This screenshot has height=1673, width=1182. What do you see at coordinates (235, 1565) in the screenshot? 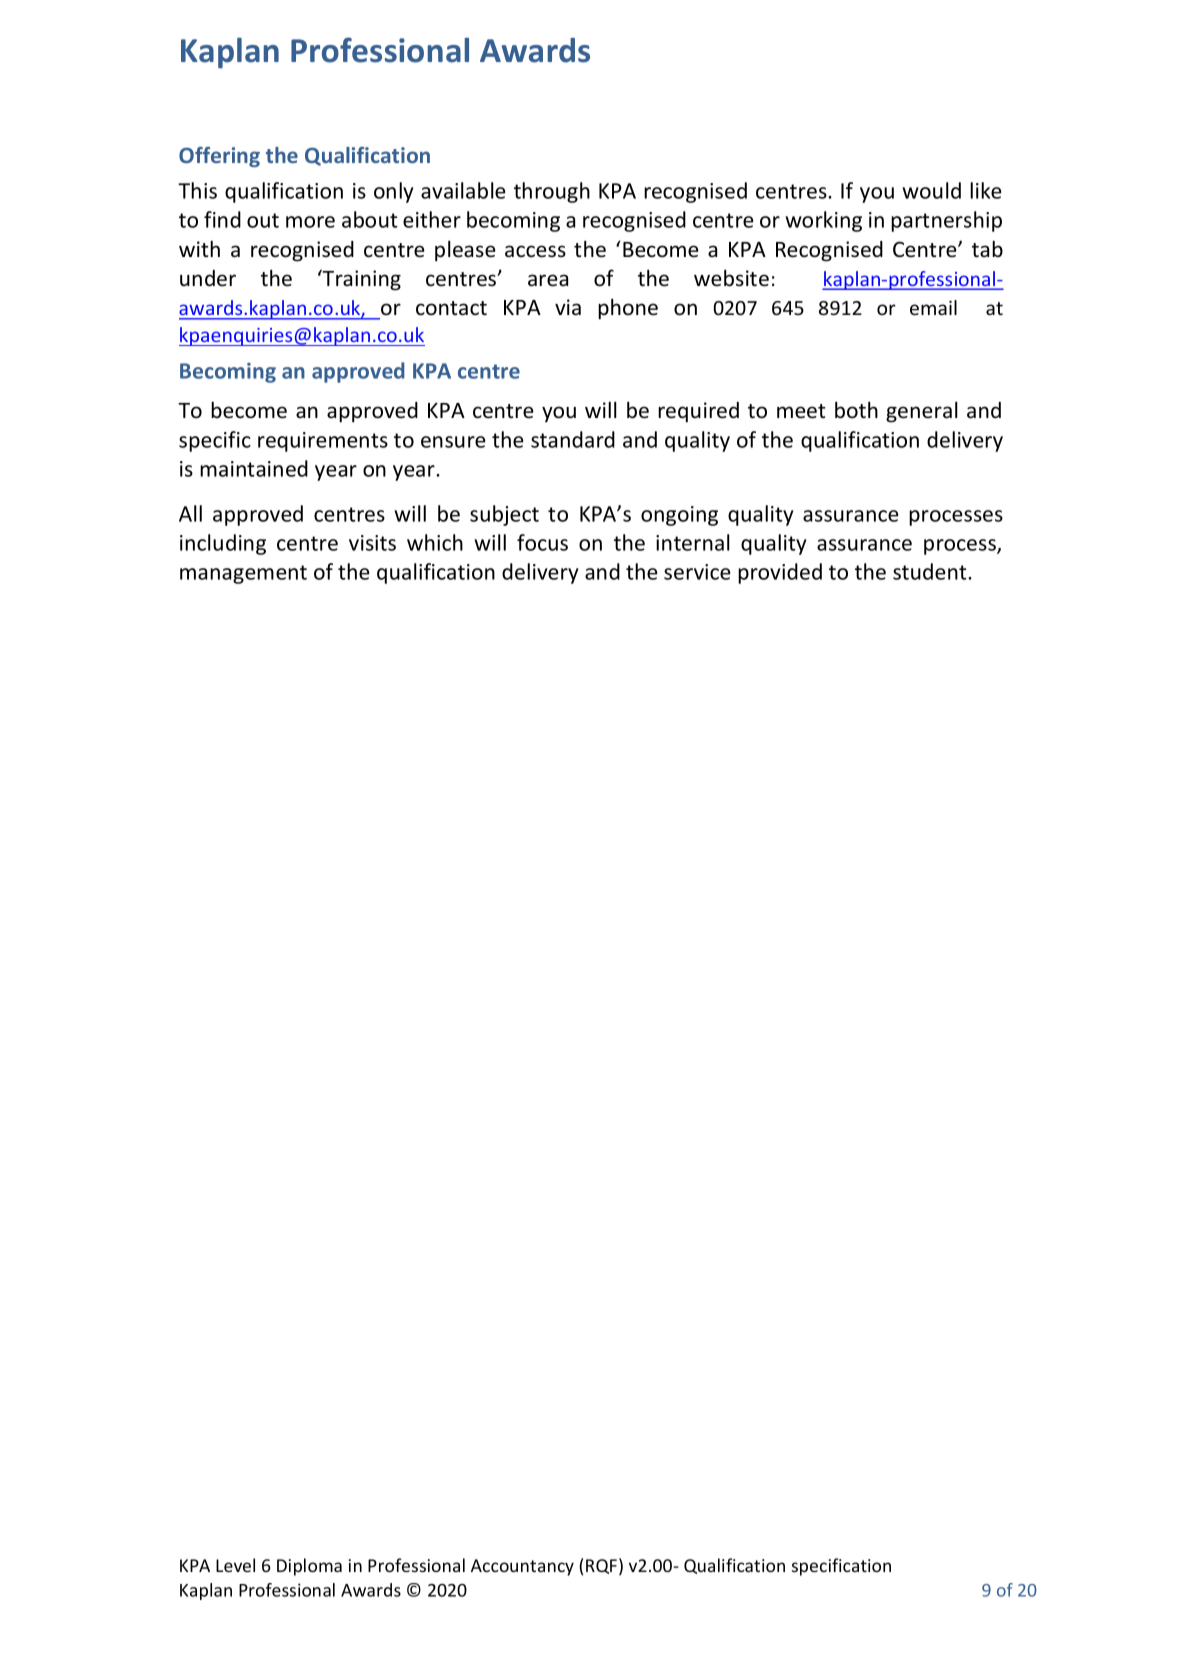
I see `Level` at bounding box center [235, 1565].
